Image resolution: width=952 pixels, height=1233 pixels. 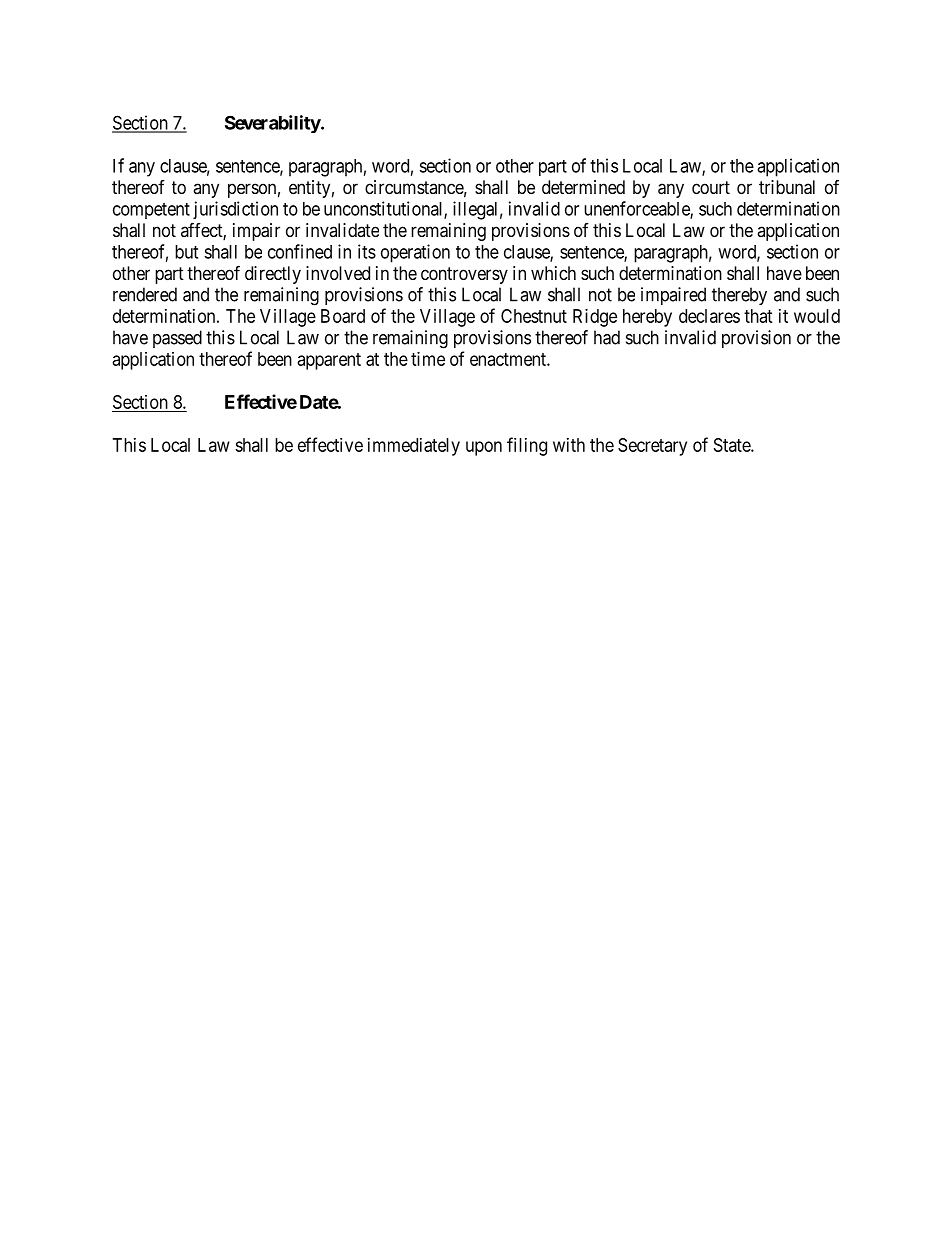 What do you see at coordinates (583, 187) in the screenshot?
I see `determined` at bounding box center [583, 187].
